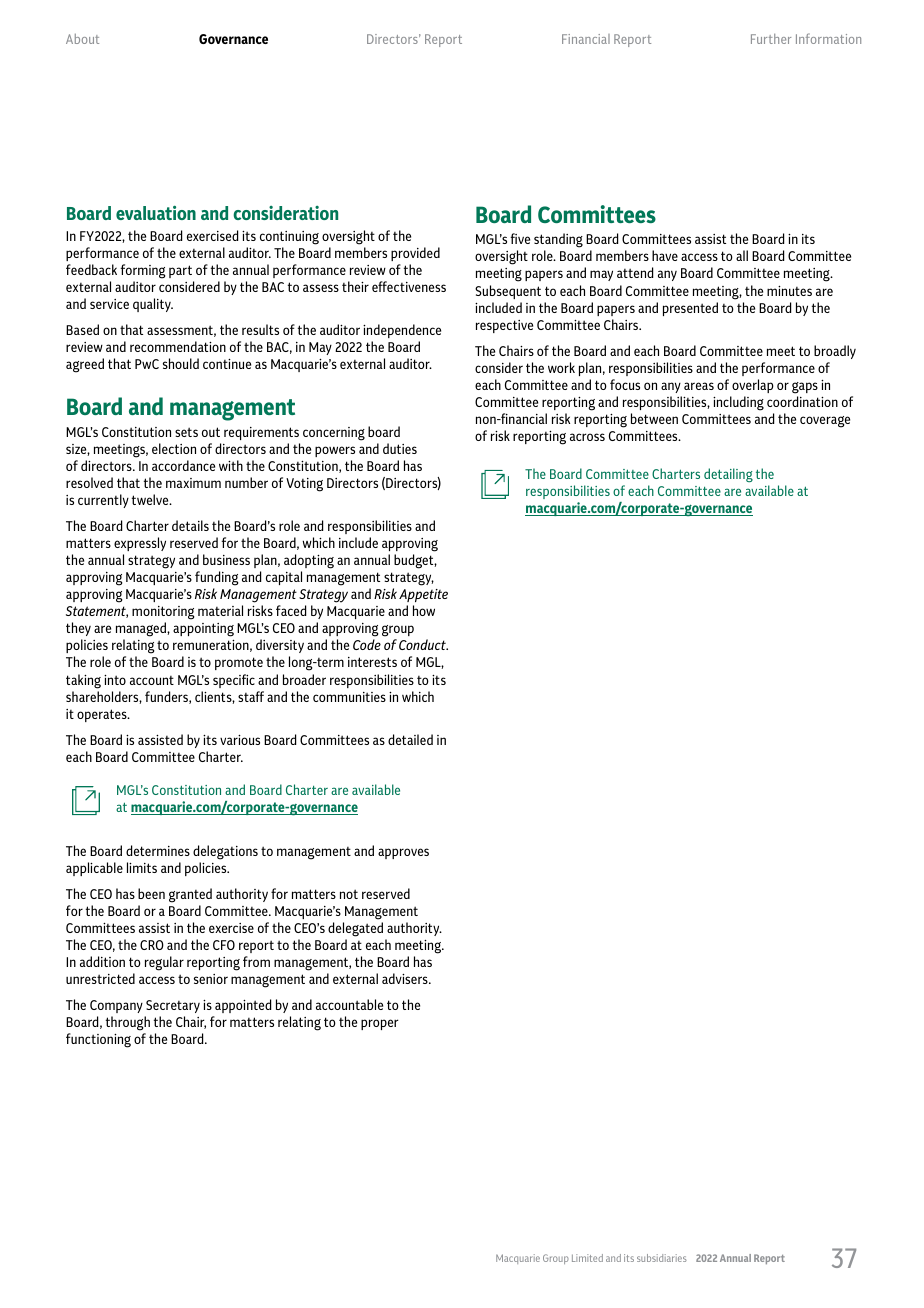  Describe the element at coordinates (142, 867) in the screenshot. I see `limits` at that location.
